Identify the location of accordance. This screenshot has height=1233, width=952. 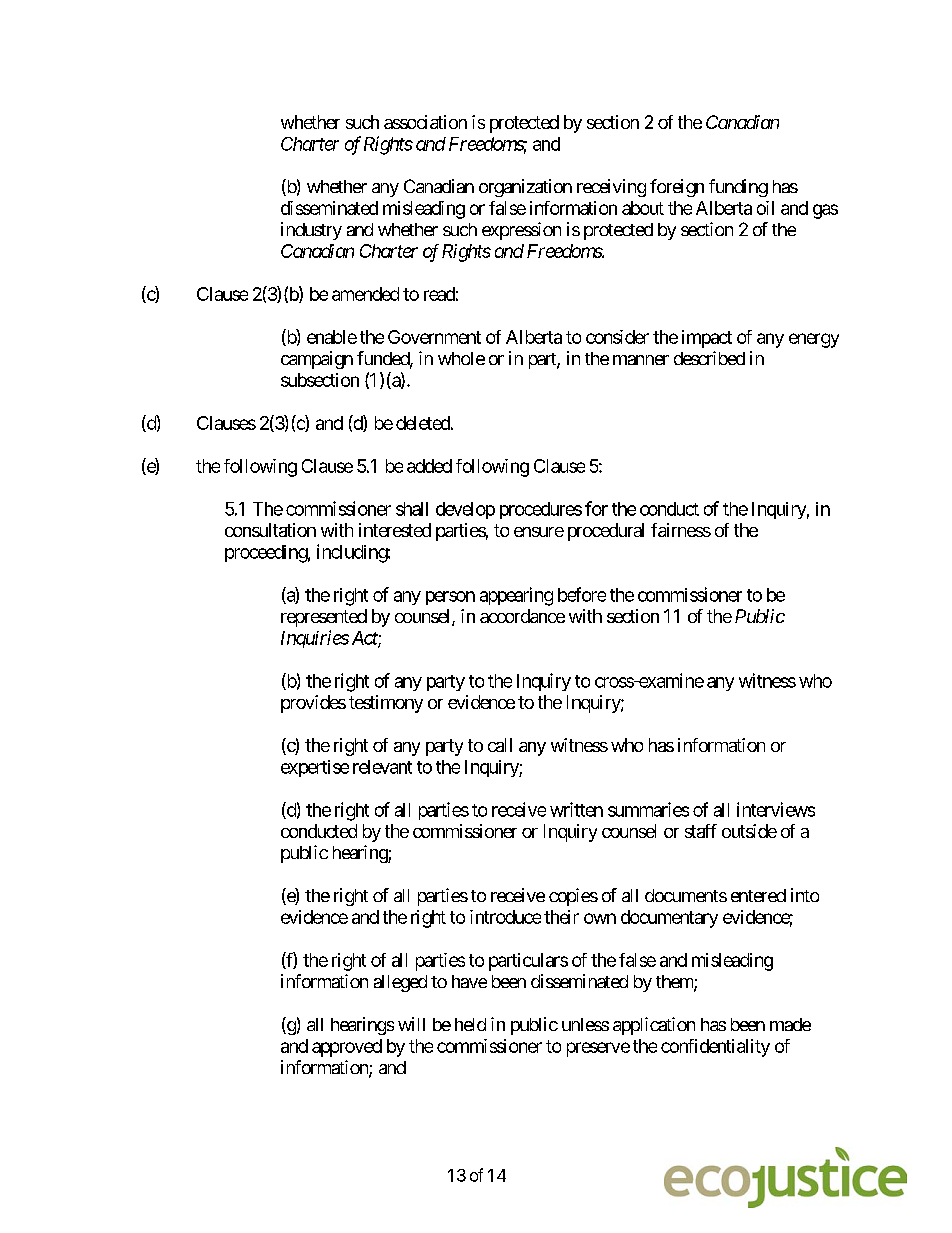
(522, 616).
